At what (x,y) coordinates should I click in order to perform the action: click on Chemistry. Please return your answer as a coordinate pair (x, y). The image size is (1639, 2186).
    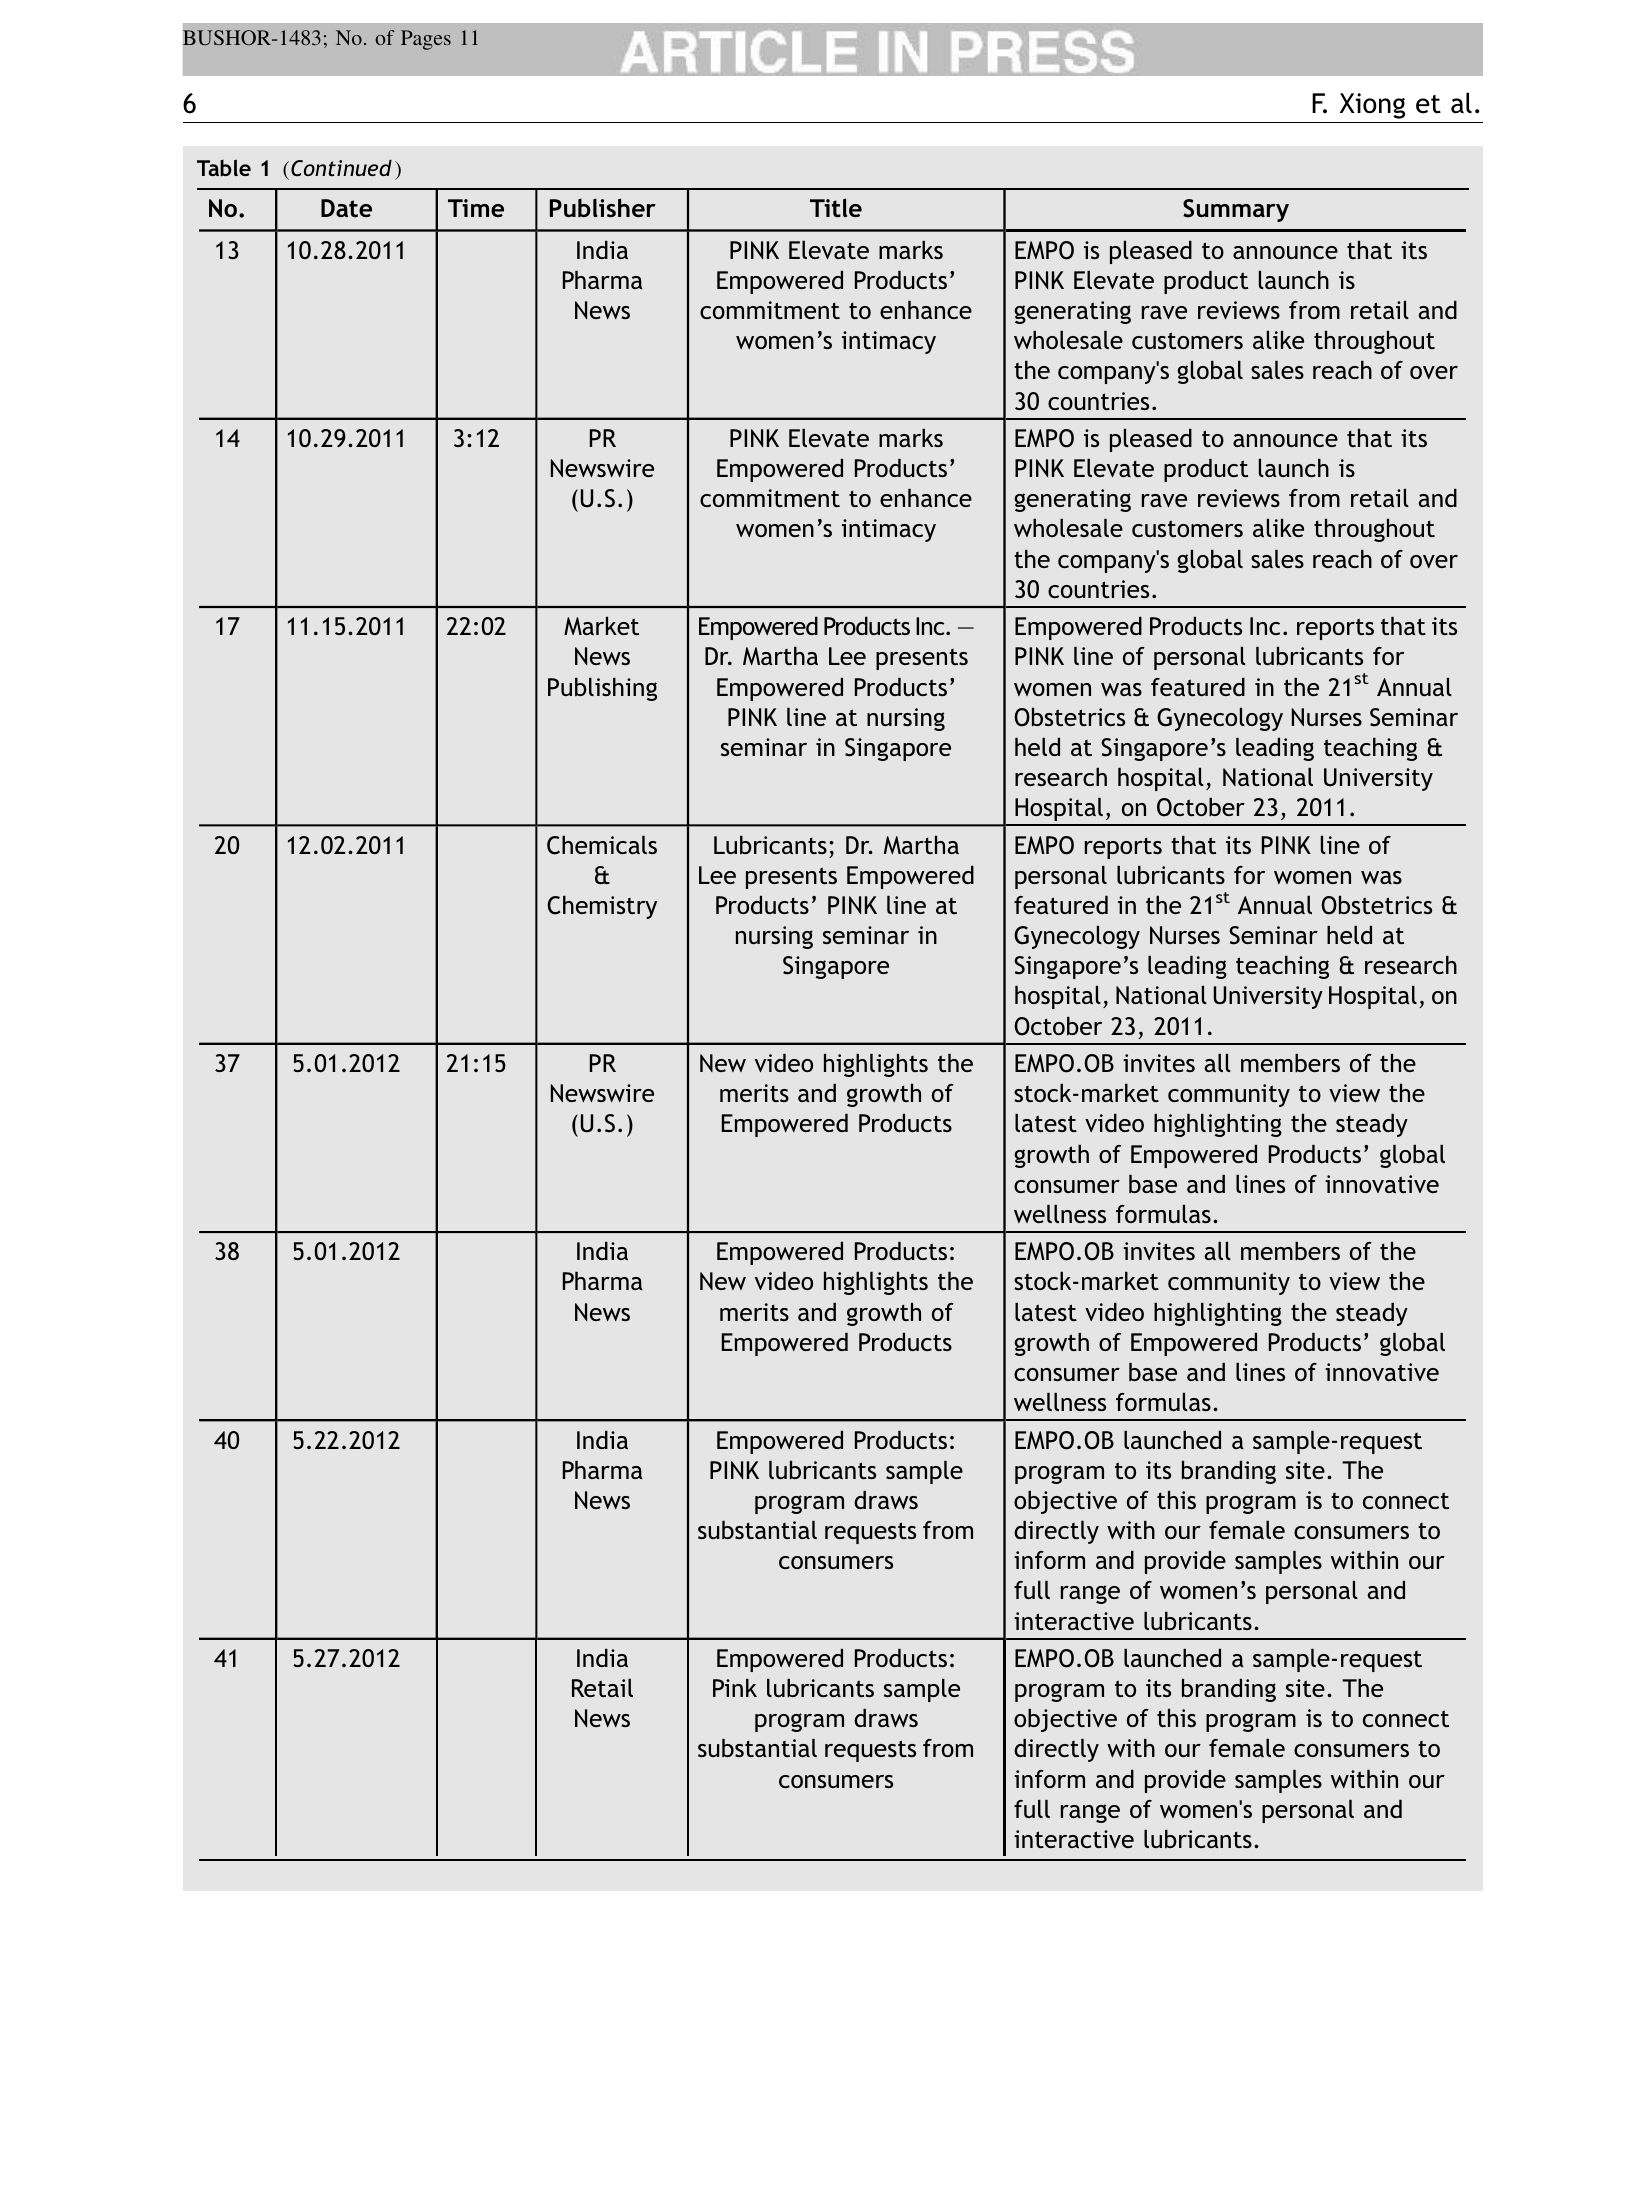
    Looking at the image, I should click on (602, 907).
